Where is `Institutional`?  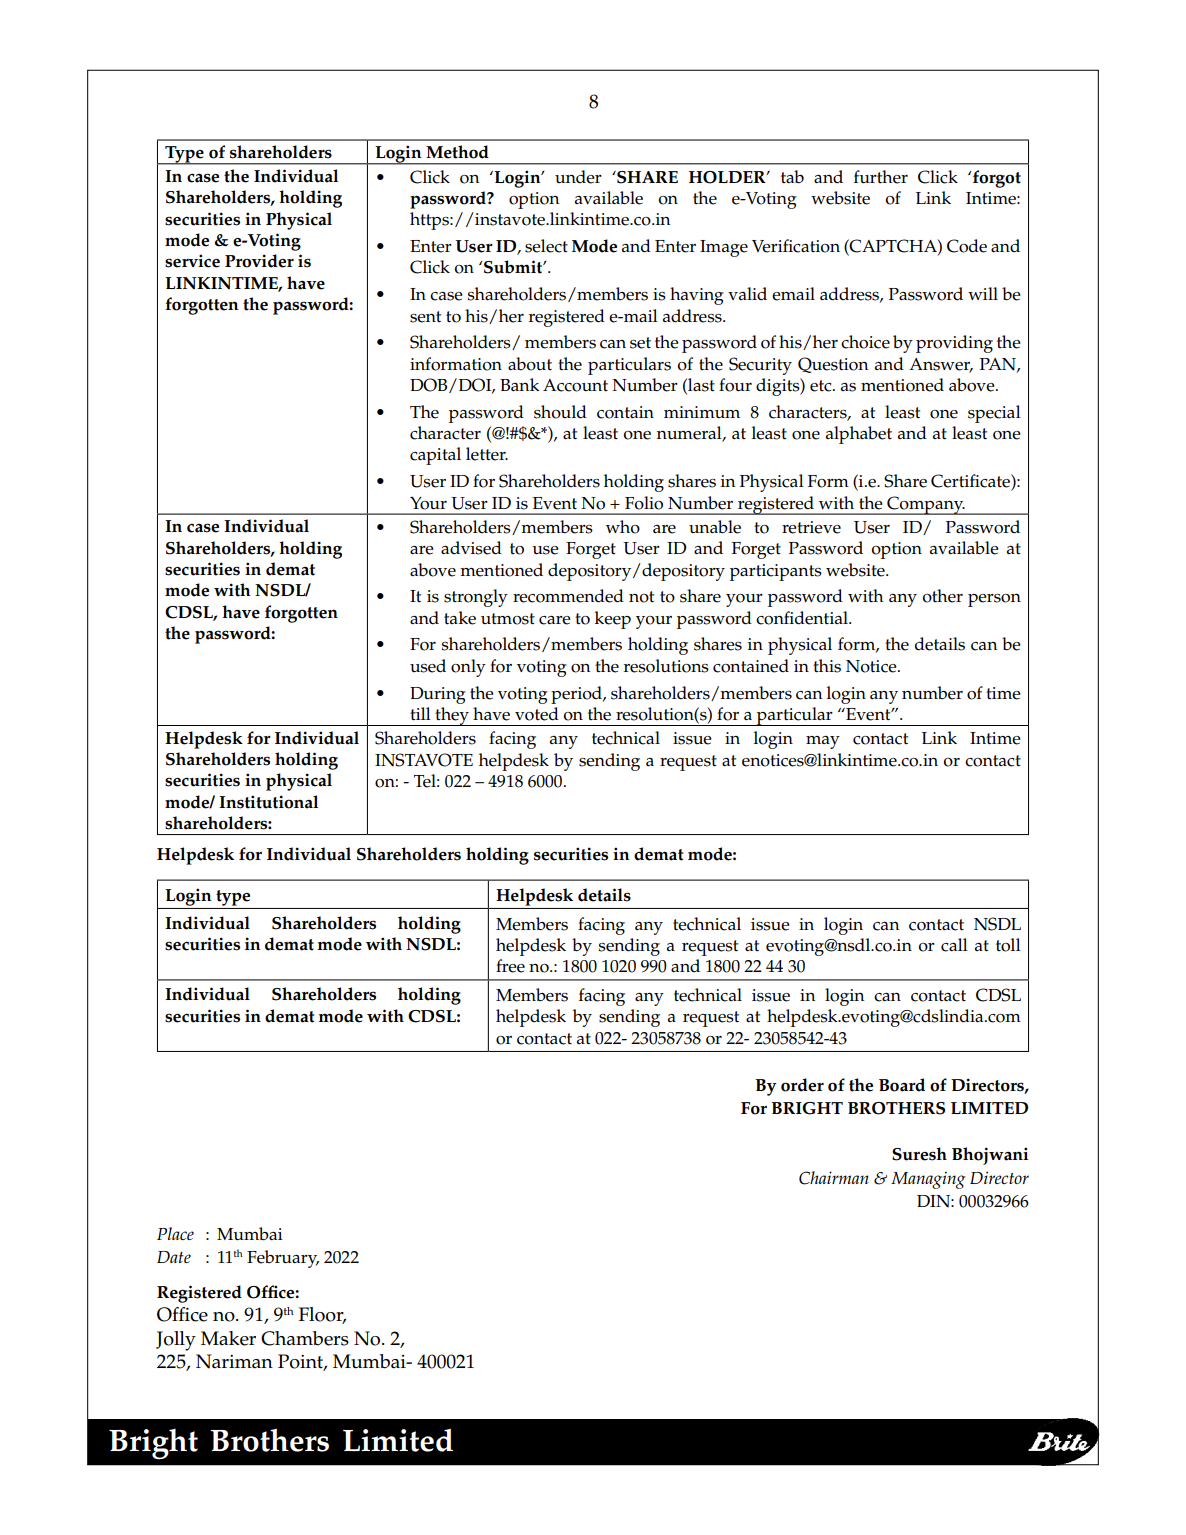
Institutional is located at coordinates (268, 802).
